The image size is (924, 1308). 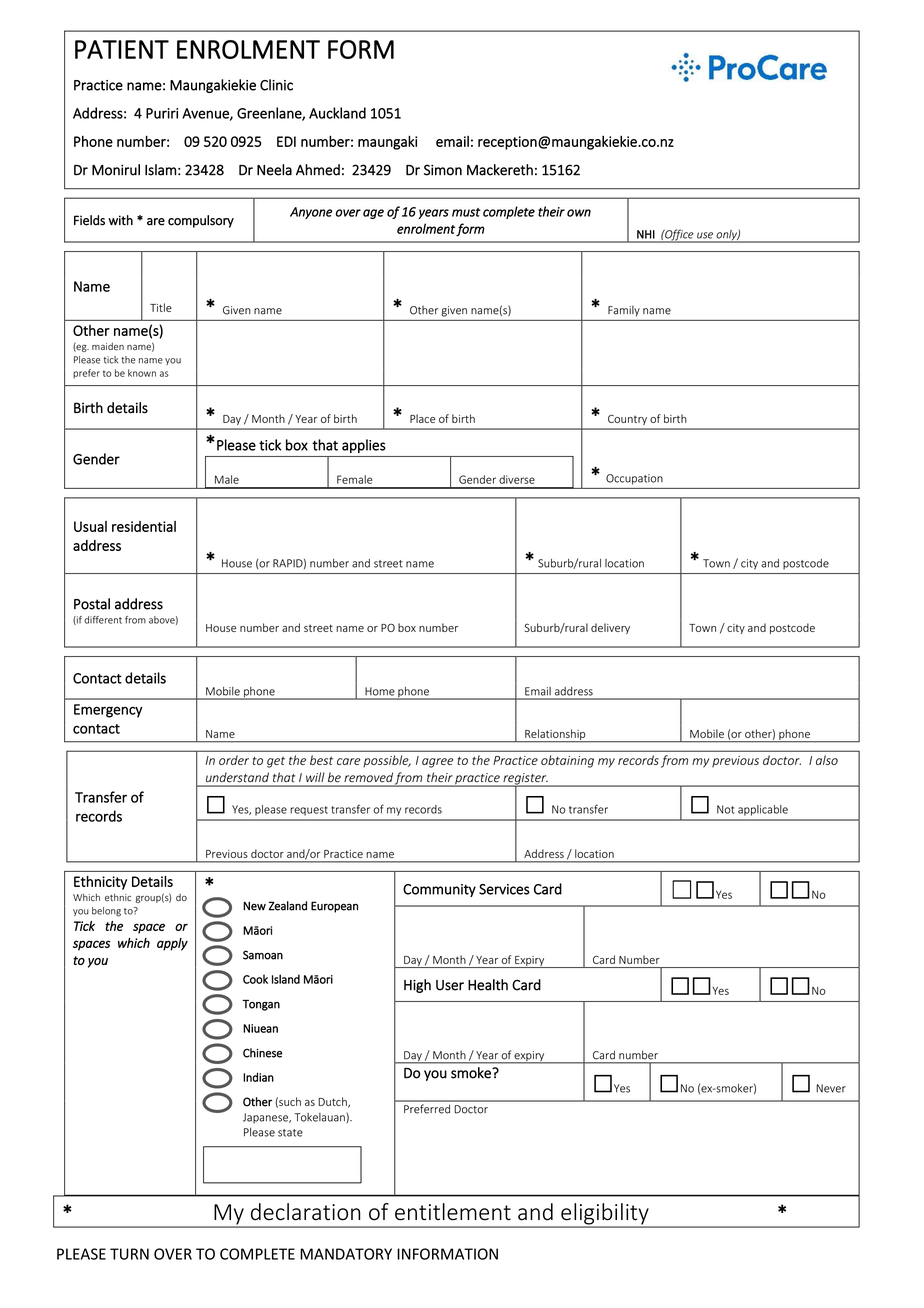 I want to click on MANDATORY, so click(x=346, y=1254).
